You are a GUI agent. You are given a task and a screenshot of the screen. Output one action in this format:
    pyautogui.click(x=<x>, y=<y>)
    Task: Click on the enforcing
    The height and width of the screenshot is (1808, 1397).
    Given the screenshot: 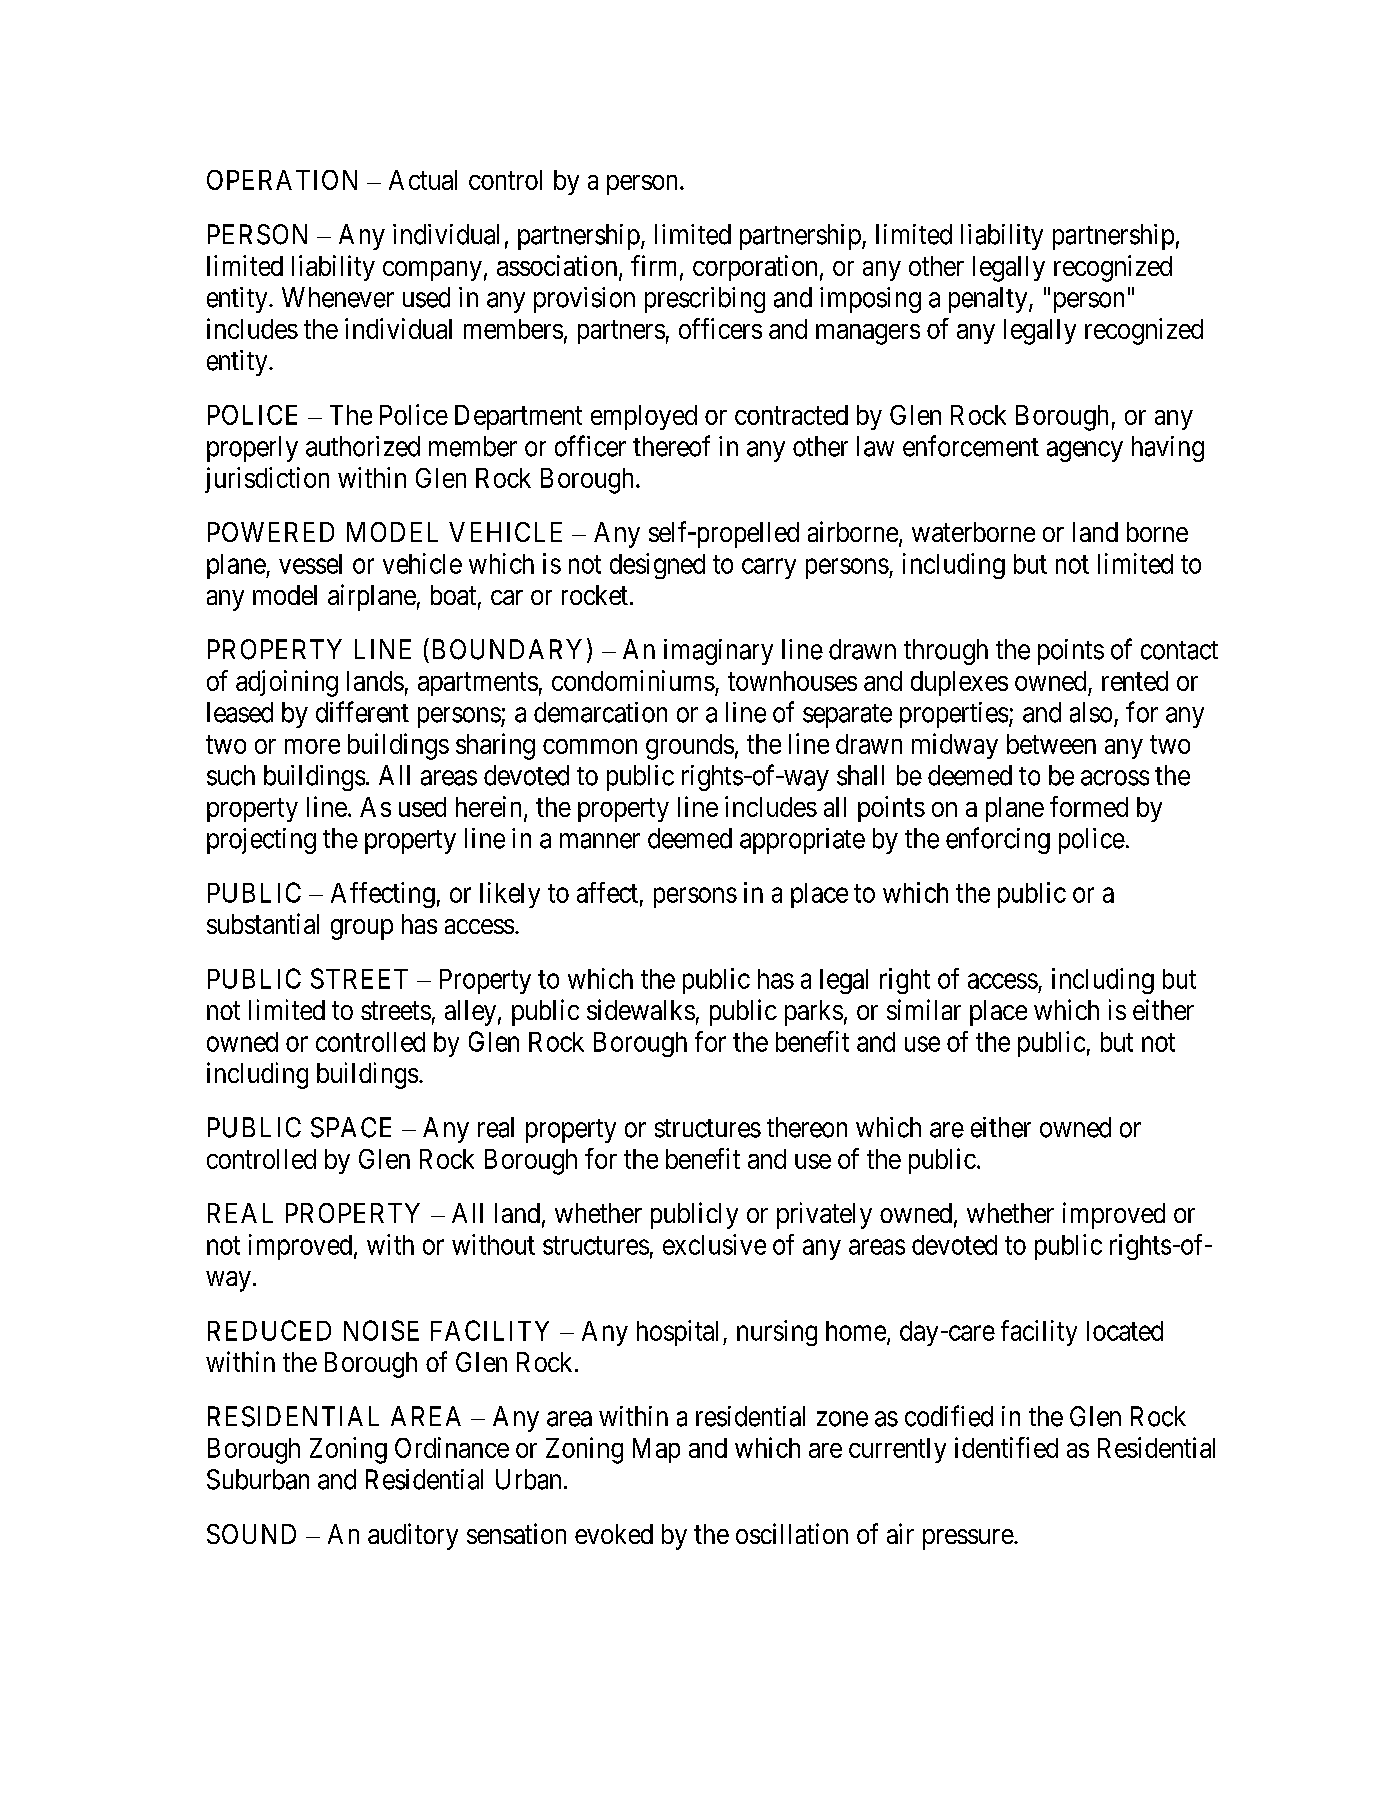 What is the action you would take?
    pyautogui.click(x=998, y=840)
